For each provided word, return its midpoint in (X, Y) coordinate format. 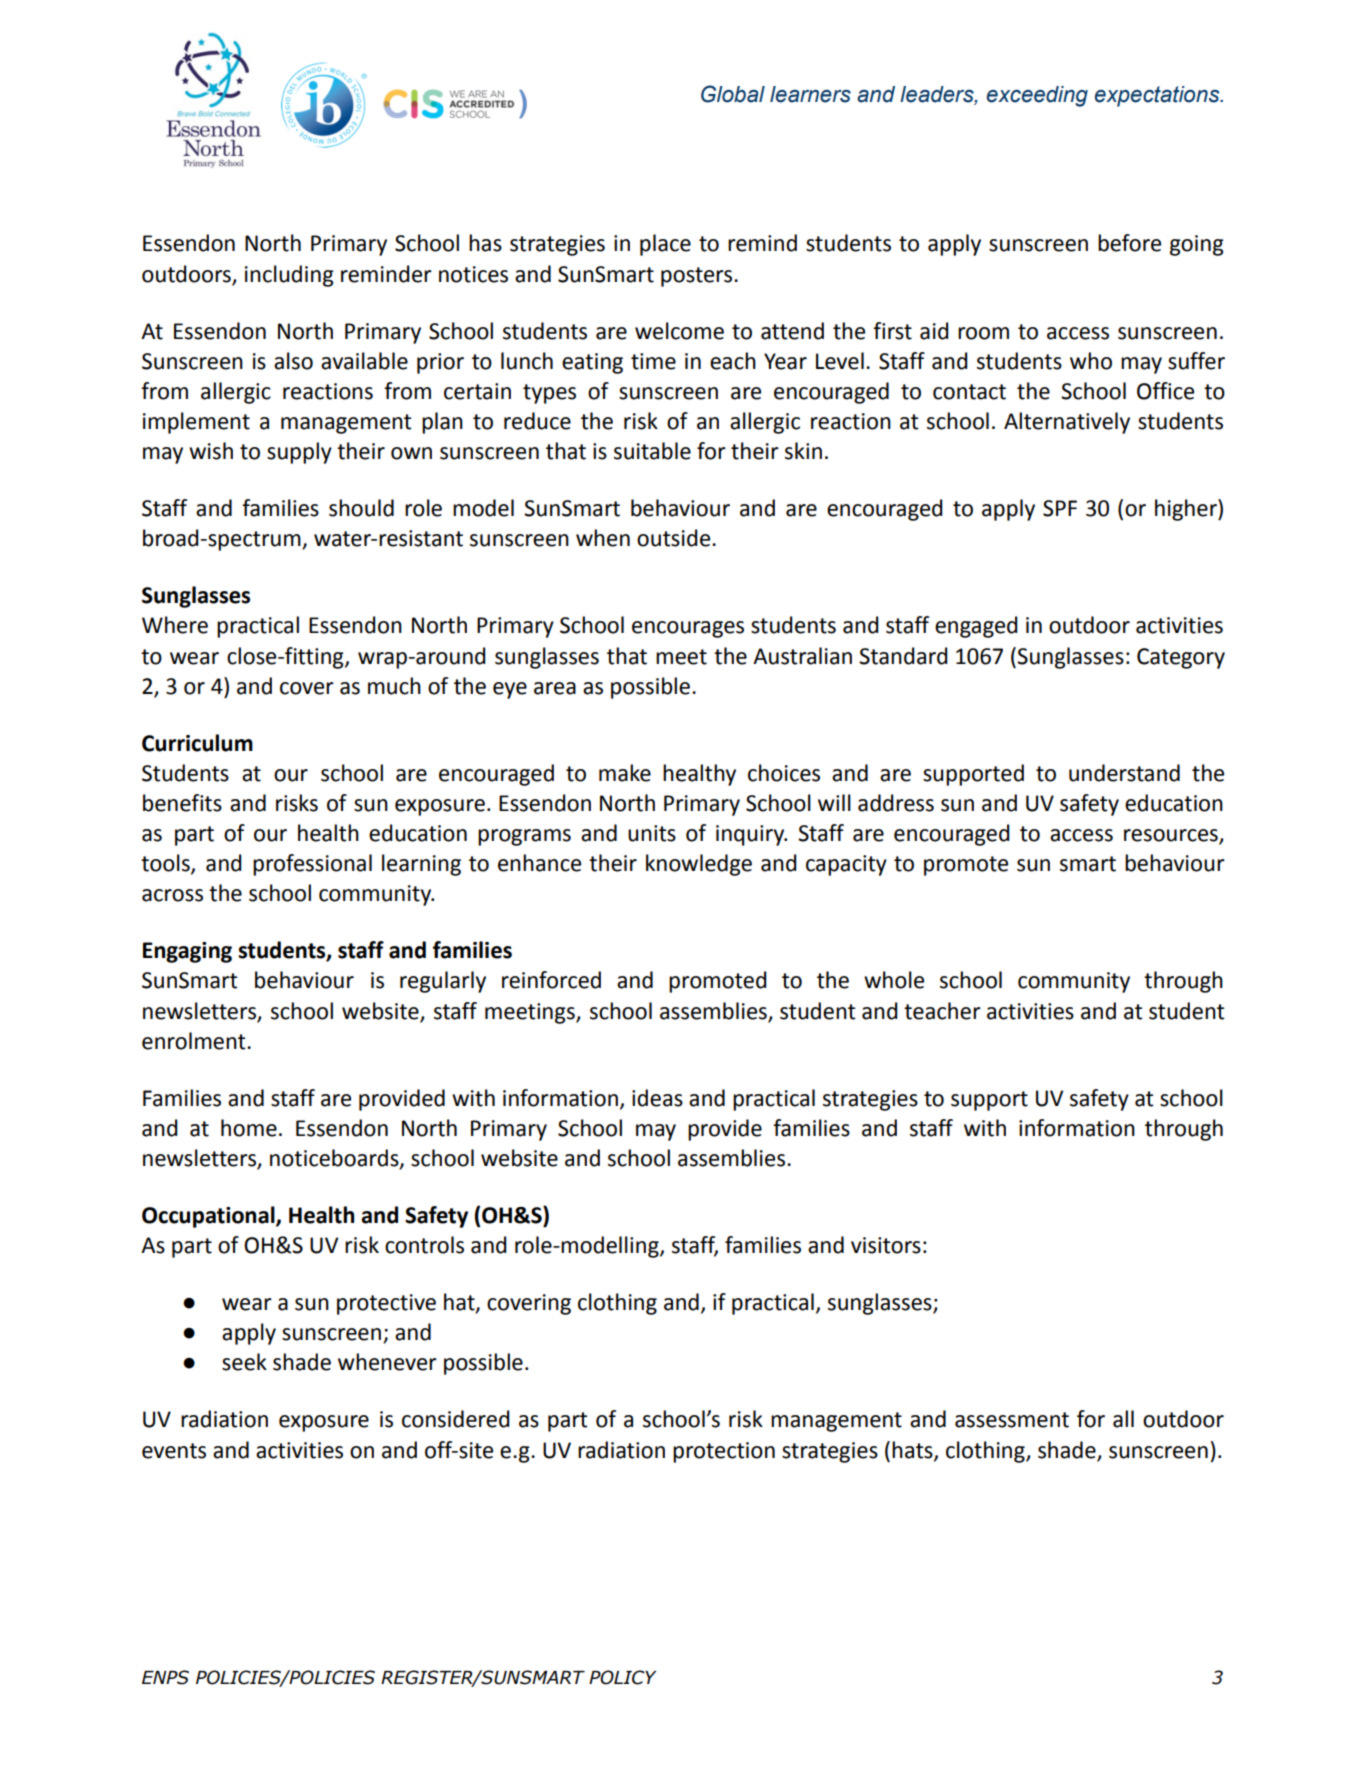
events (174, 1451)
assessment (1012, 1420)
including (289, 276)
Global (733, 94)
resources (1172, 836)
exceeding (1037, 96)
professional (312, 865)
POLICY (622, 1677)
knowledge (699, 865)
